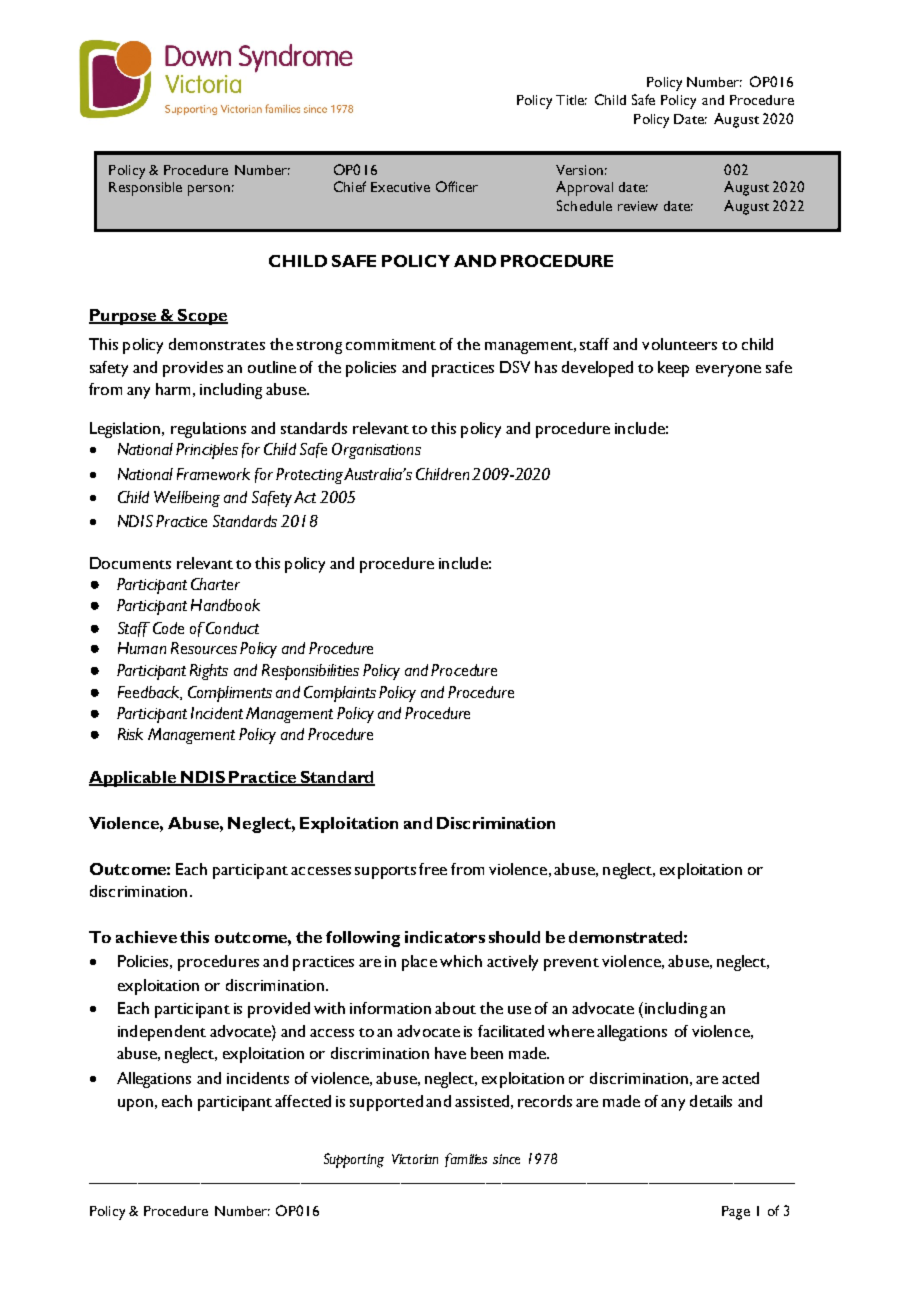 This screenshot has width=924, height=1309. I want to click on Organisations, so click(376, 451).
